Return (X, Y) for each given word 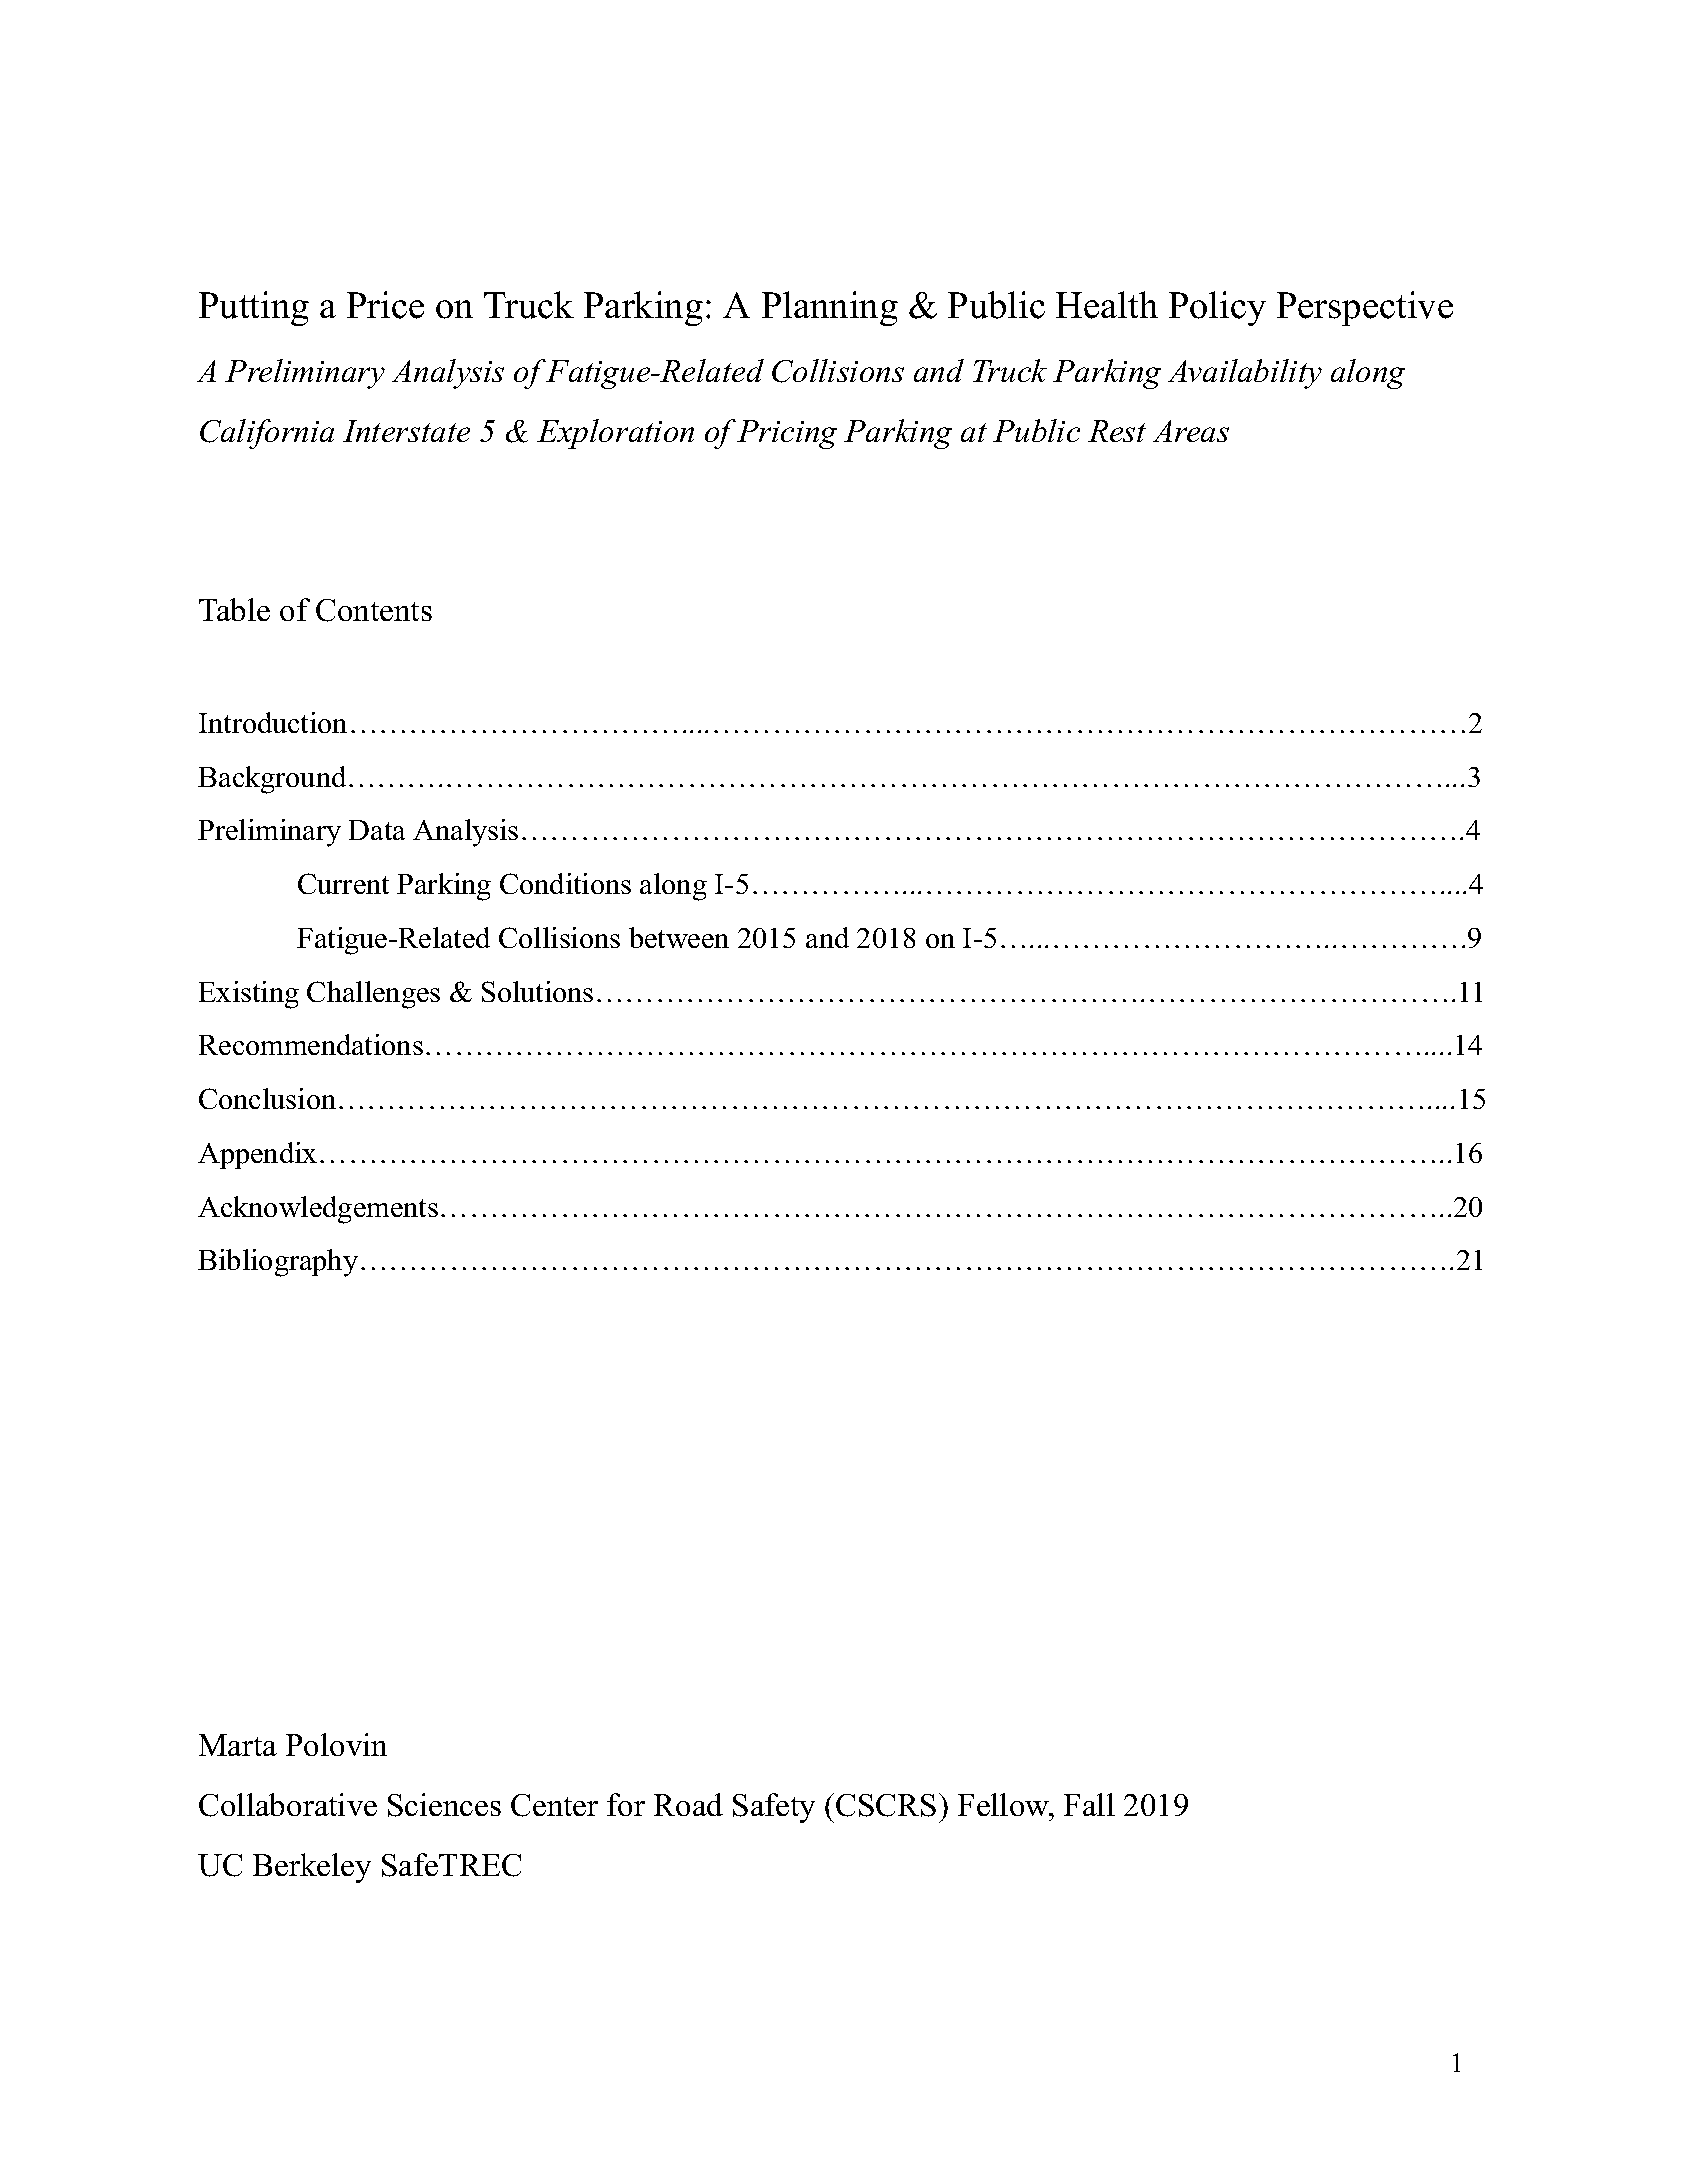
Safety (774, 1808)
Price (385, 305)
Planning (830, 308)
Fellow (1005, 1804)
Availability (1245, 374)
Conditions (565, 883)
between (679, 937)
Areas (1191, 431)
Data (377, 830)
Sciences (444, 1805)
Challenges (373, 995)
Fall (1089, 1804)
